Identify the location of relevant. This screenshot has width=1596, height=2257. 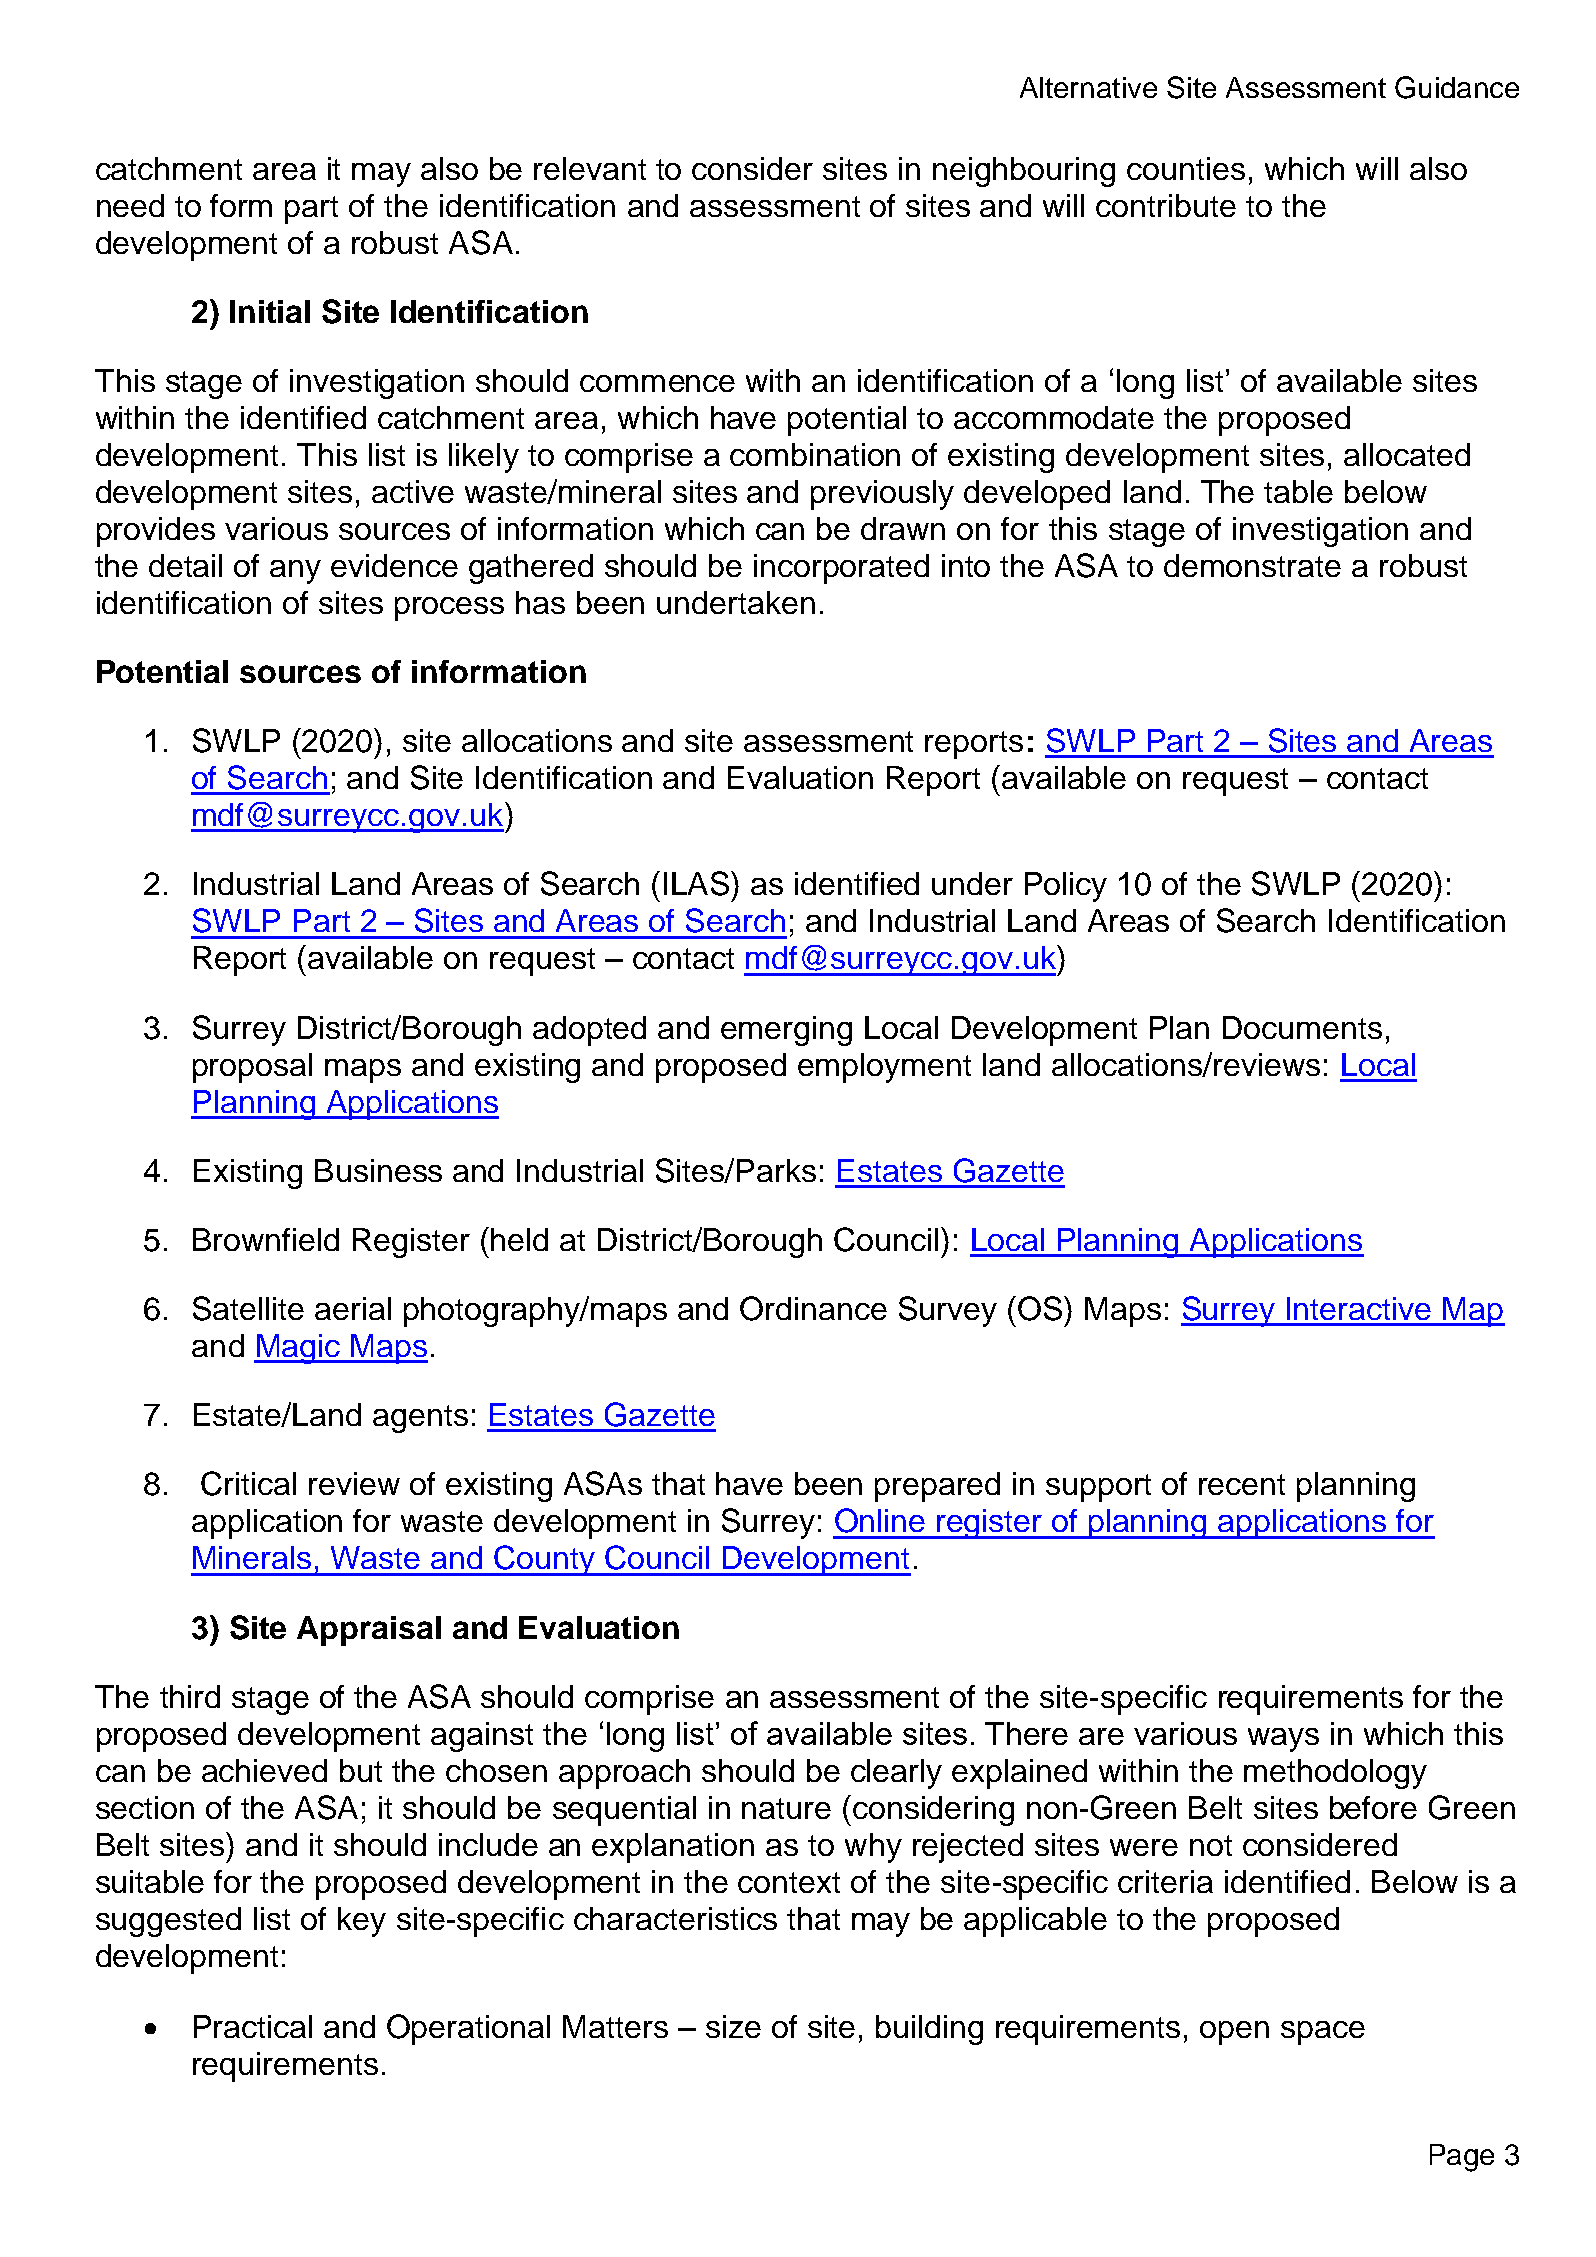
(590, 168).
